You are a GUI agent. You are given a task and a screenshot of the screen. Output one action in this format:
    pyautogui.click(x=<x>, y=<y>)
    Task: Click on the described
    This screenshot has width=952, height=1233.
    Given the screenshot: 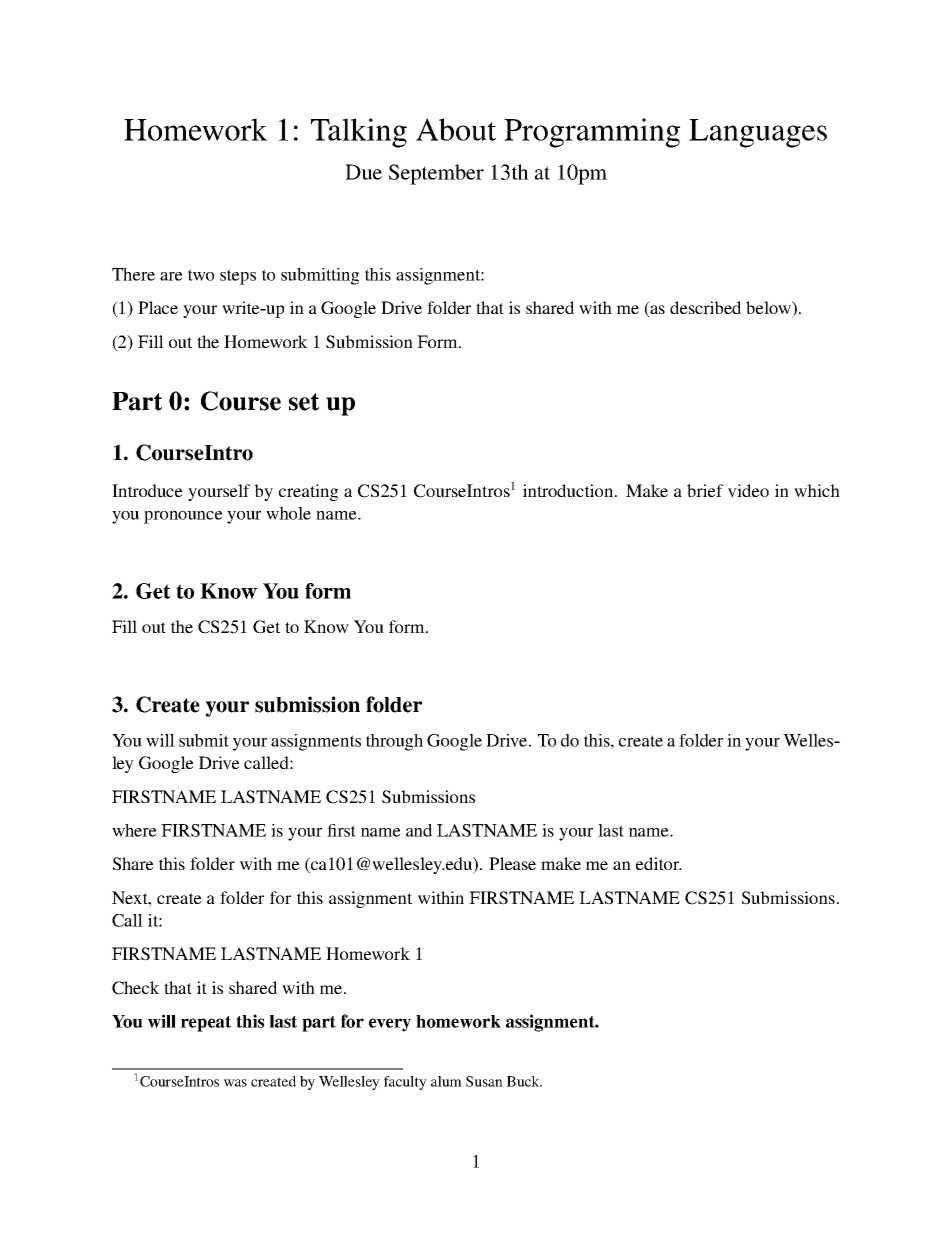 What is the action you would take?
    pyautogui.click(x=705, y=307)
